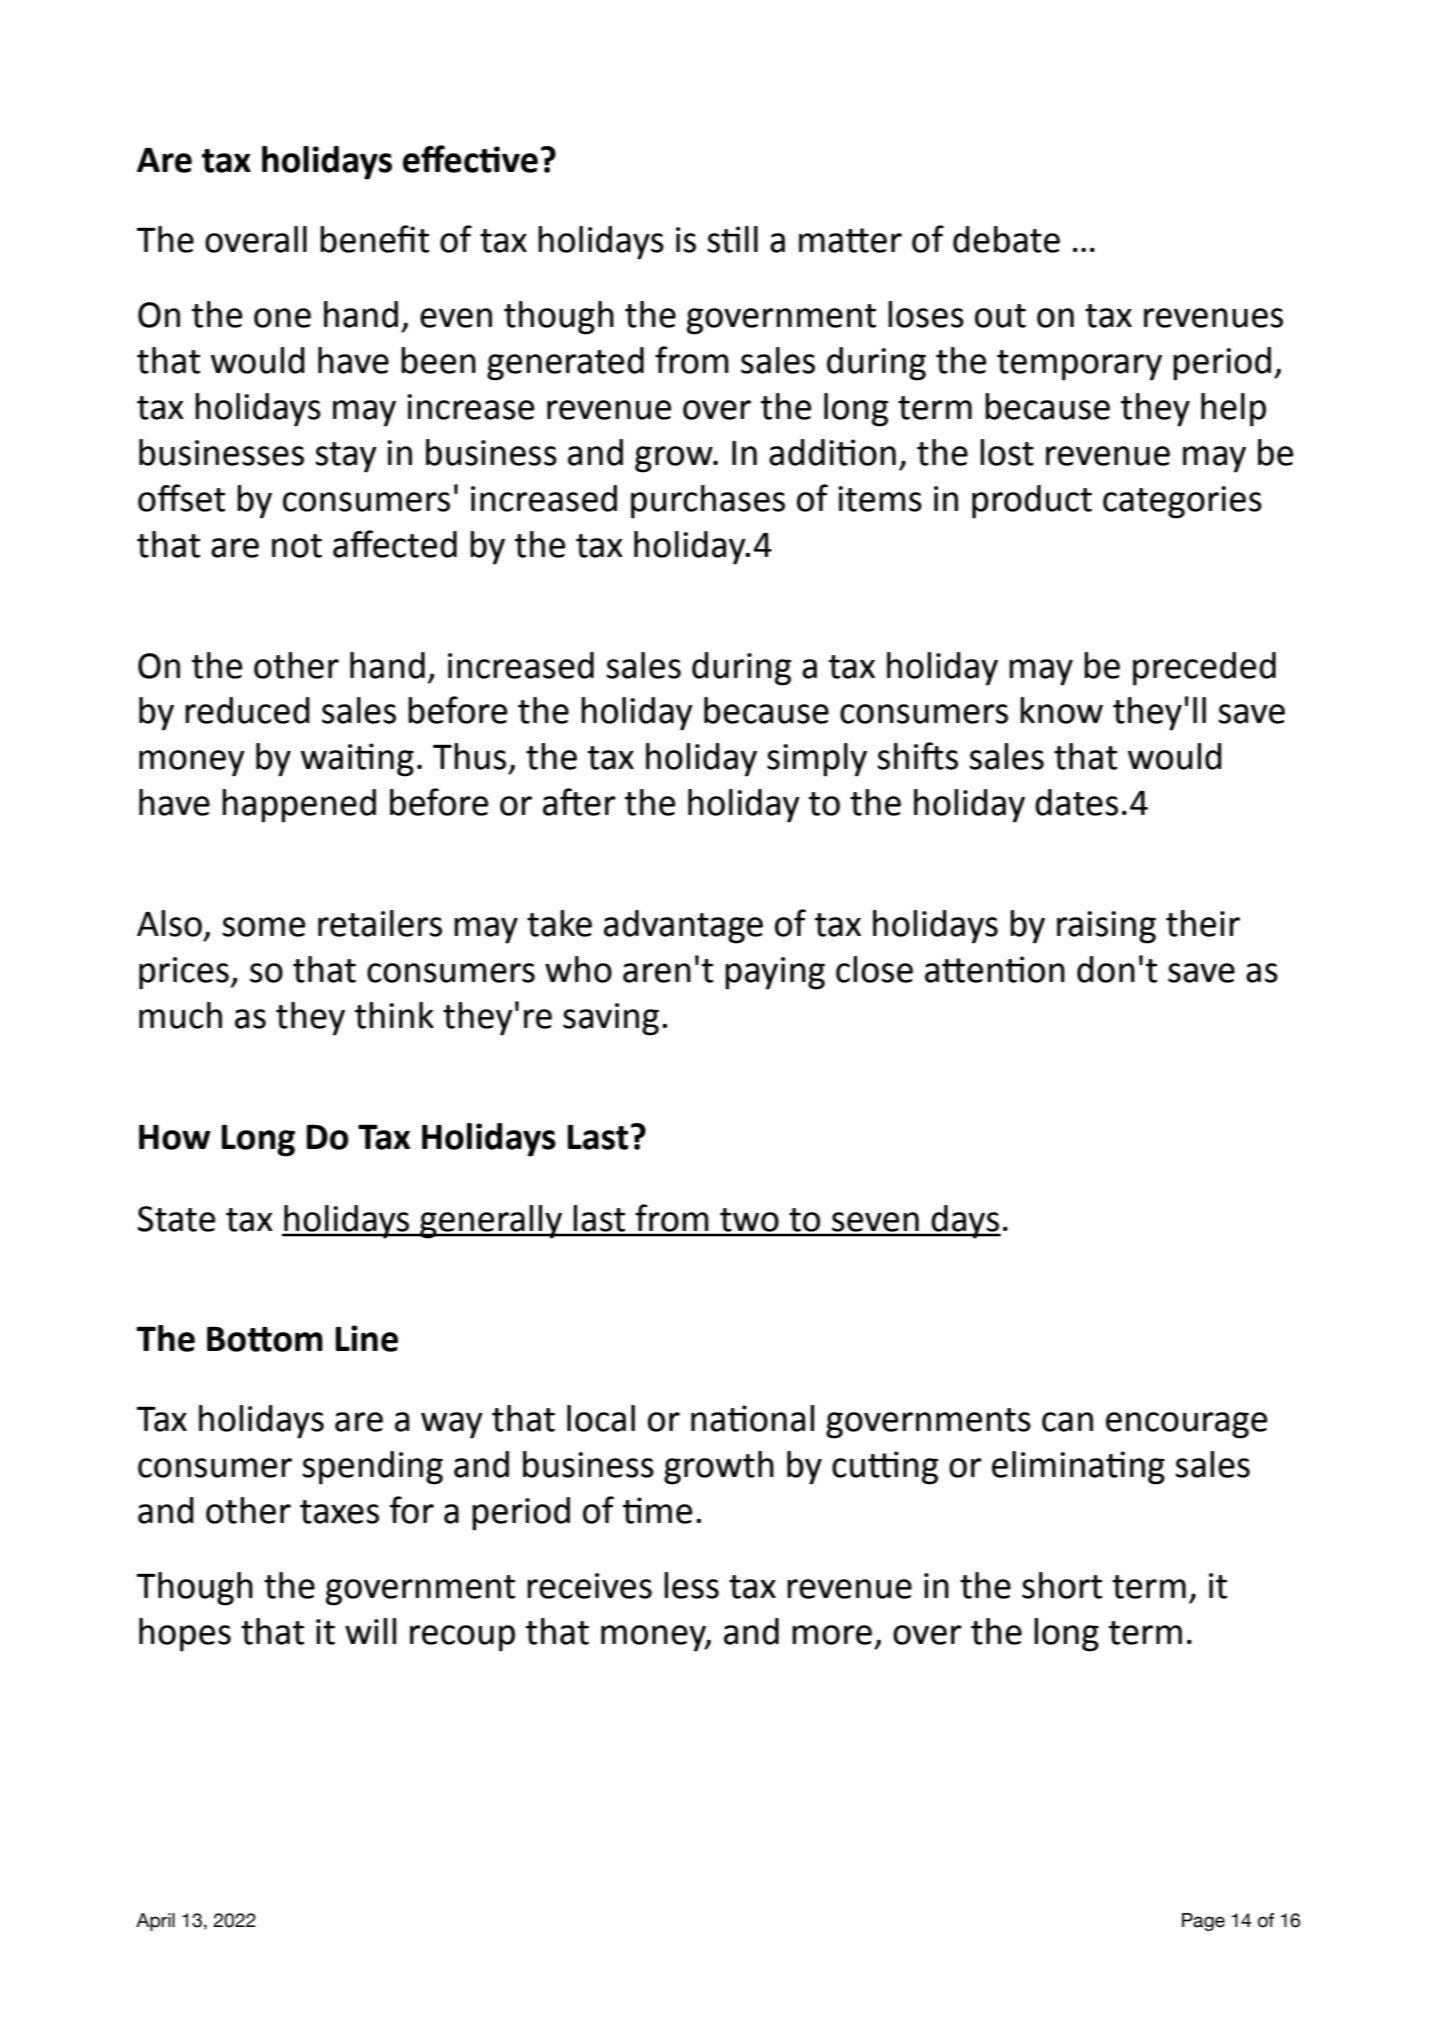  I want to click on Page, so click(1203, 1922).
